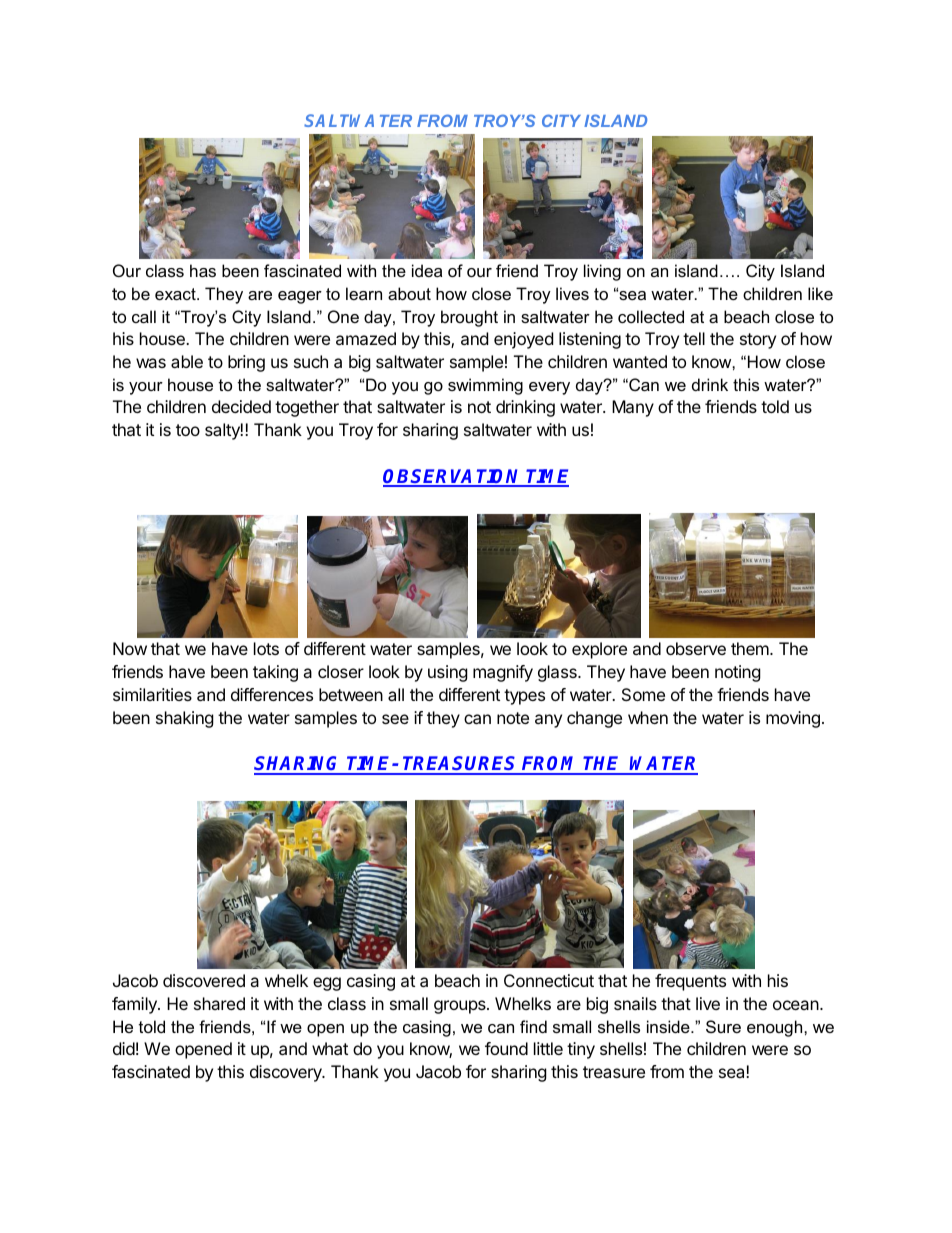 Image resolution: width=952 pixels, height=1233 pixels. Describe the element at coordinates (469, 318) in the image. I see `brought` at that location.
